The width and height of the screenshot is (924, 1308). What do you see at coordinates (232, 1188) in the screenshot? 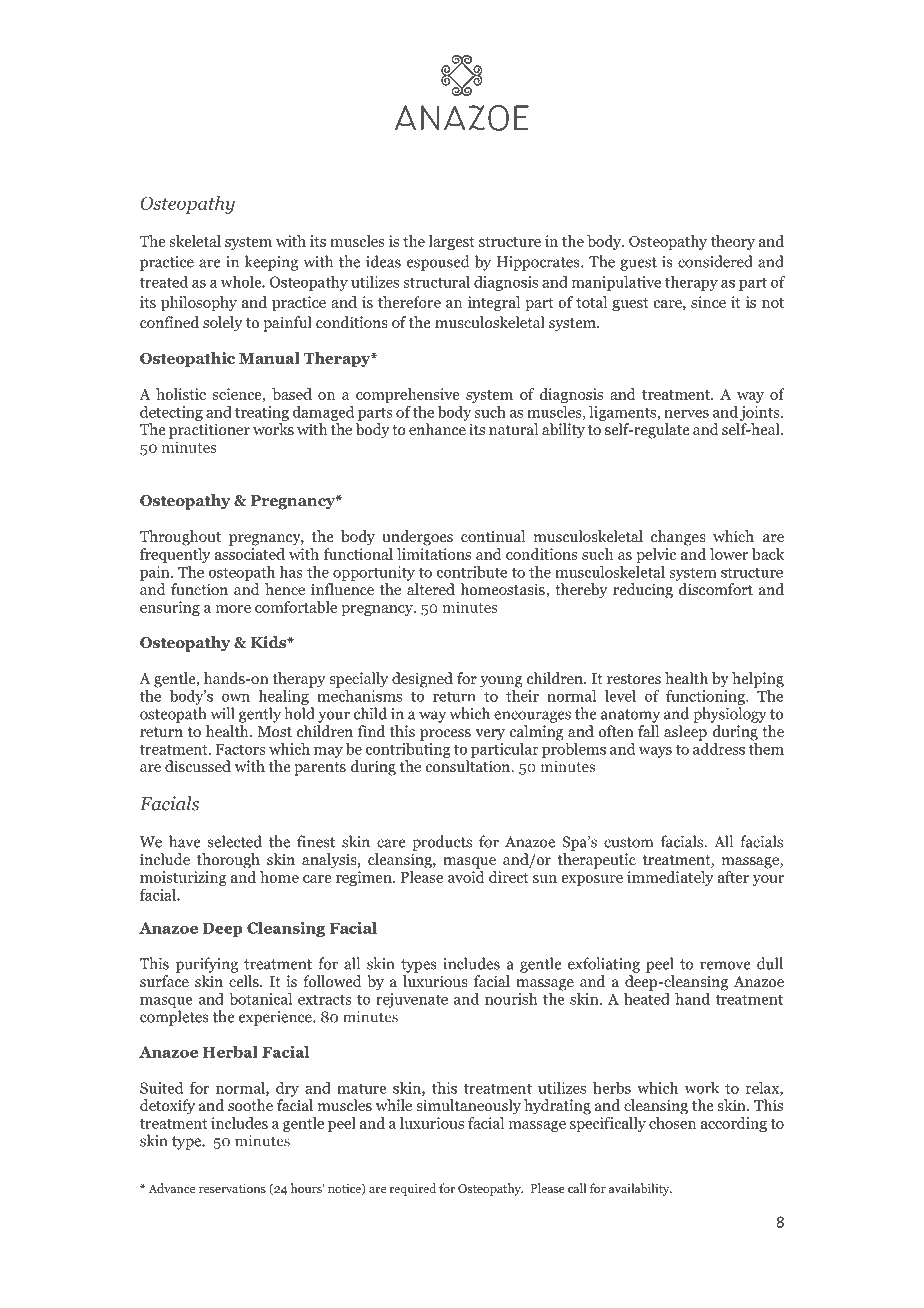
I see `reservations` at bounding box center [232, 1188].
